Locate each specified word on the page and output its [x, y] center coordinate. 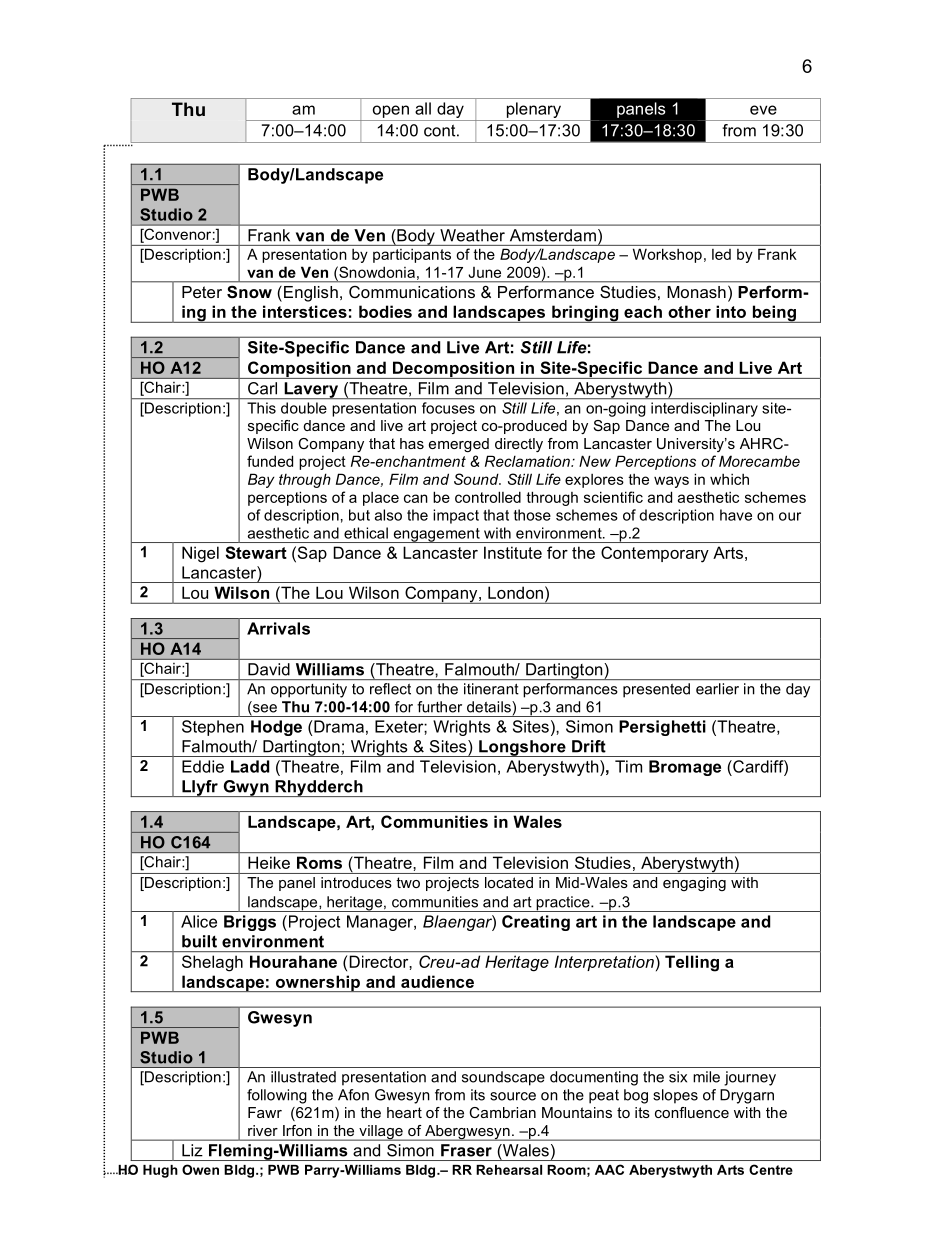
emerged [459, 445]
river [263, 1130]
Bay [261, 480]
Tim [628, 766]
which [729, 479]
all [423, 108]
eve [763, 110]
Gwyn [246, 788]
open [391, 111]
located [509, 882]
